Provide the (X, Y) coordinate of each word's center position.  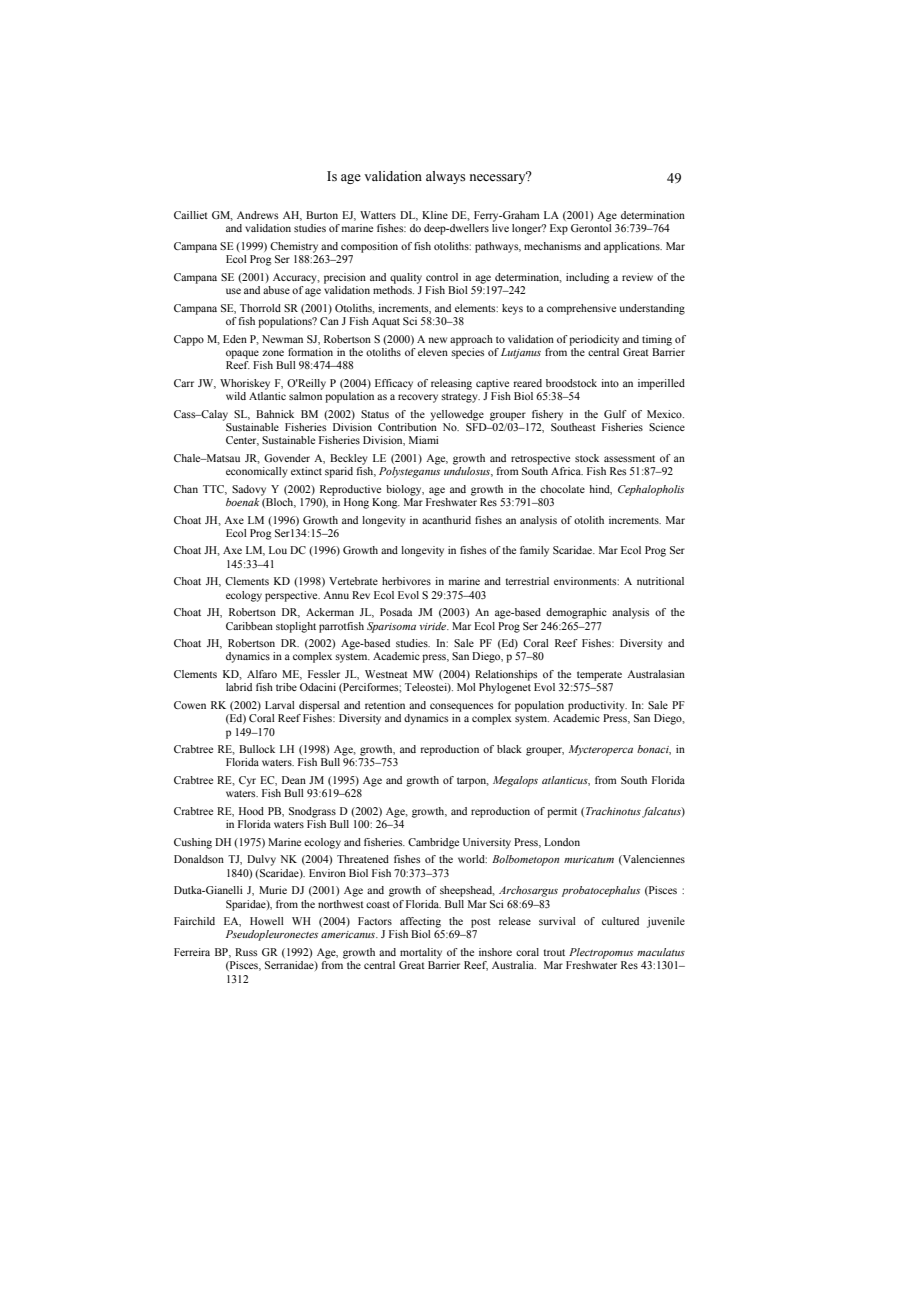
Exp (559, 229)
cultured (620, 921)
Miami (424, 440)
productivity (597, 706)
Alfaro (262, 674)
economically (257, 472)
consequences (461, 707)
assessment (629, 458)
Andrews (257, 215)
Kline (435, 215)
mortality (421, 953)
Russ (246, 952)
